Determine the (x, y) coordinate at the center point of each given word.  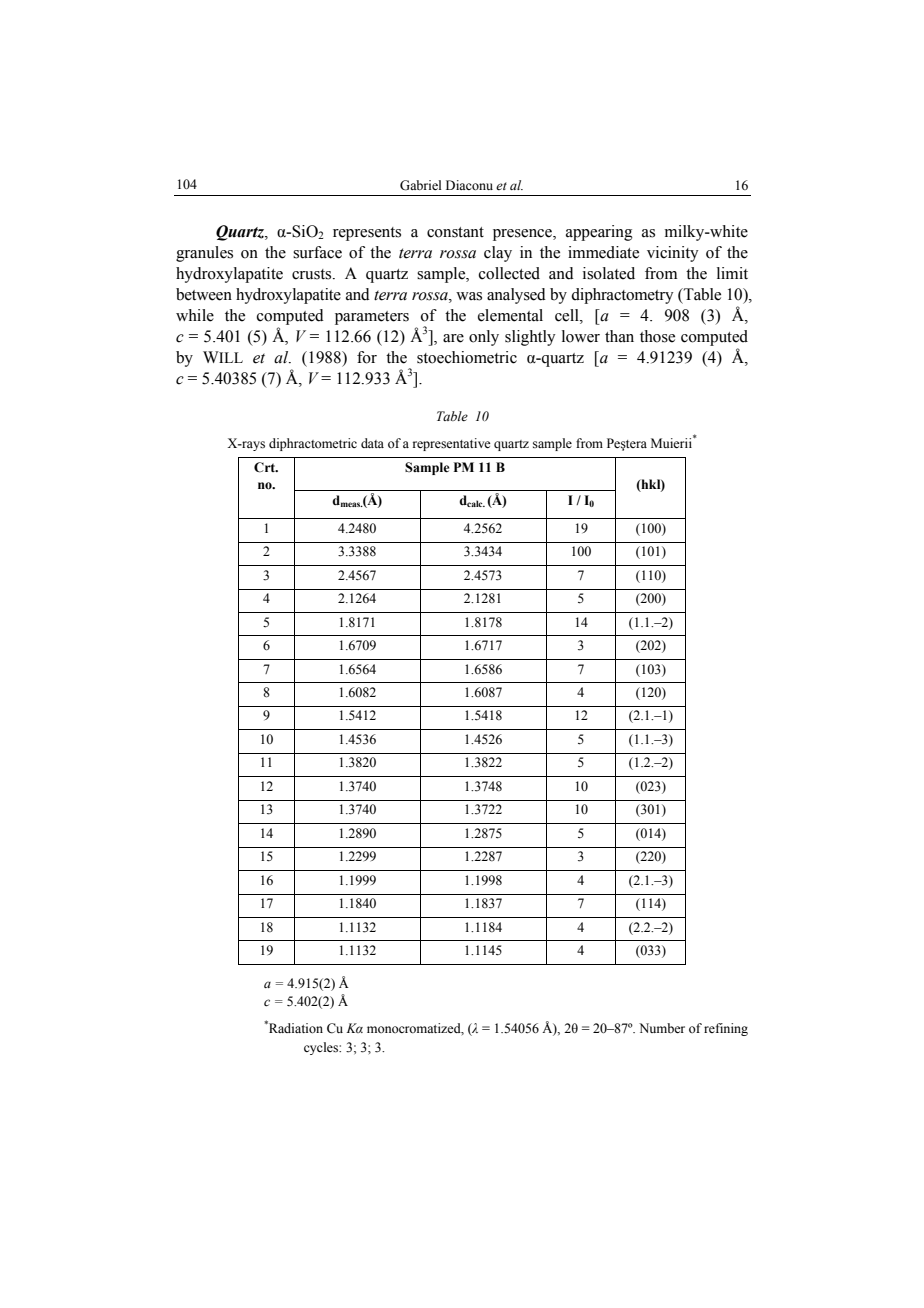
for (367, 357)
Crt (266, 467)
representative (452, 444)
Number (662, 1028)
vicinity (673, 254)
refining (726, 1029)
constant (455, 232)
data (372, 443)
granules (204, 254)
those (657, 336)
